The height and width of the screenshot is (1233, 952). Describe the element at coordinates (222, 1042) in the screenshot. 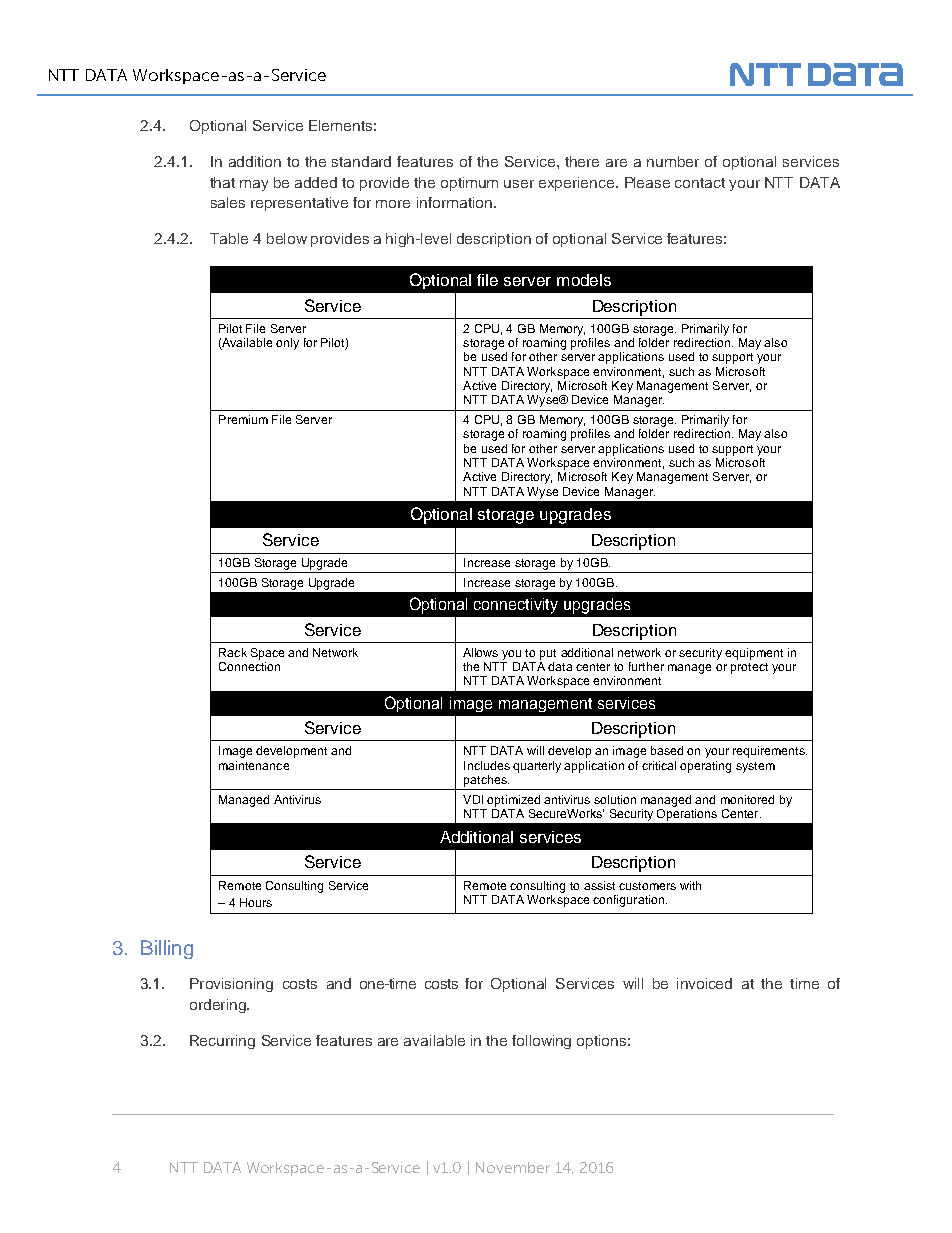

I see `Recurring` at that location.
